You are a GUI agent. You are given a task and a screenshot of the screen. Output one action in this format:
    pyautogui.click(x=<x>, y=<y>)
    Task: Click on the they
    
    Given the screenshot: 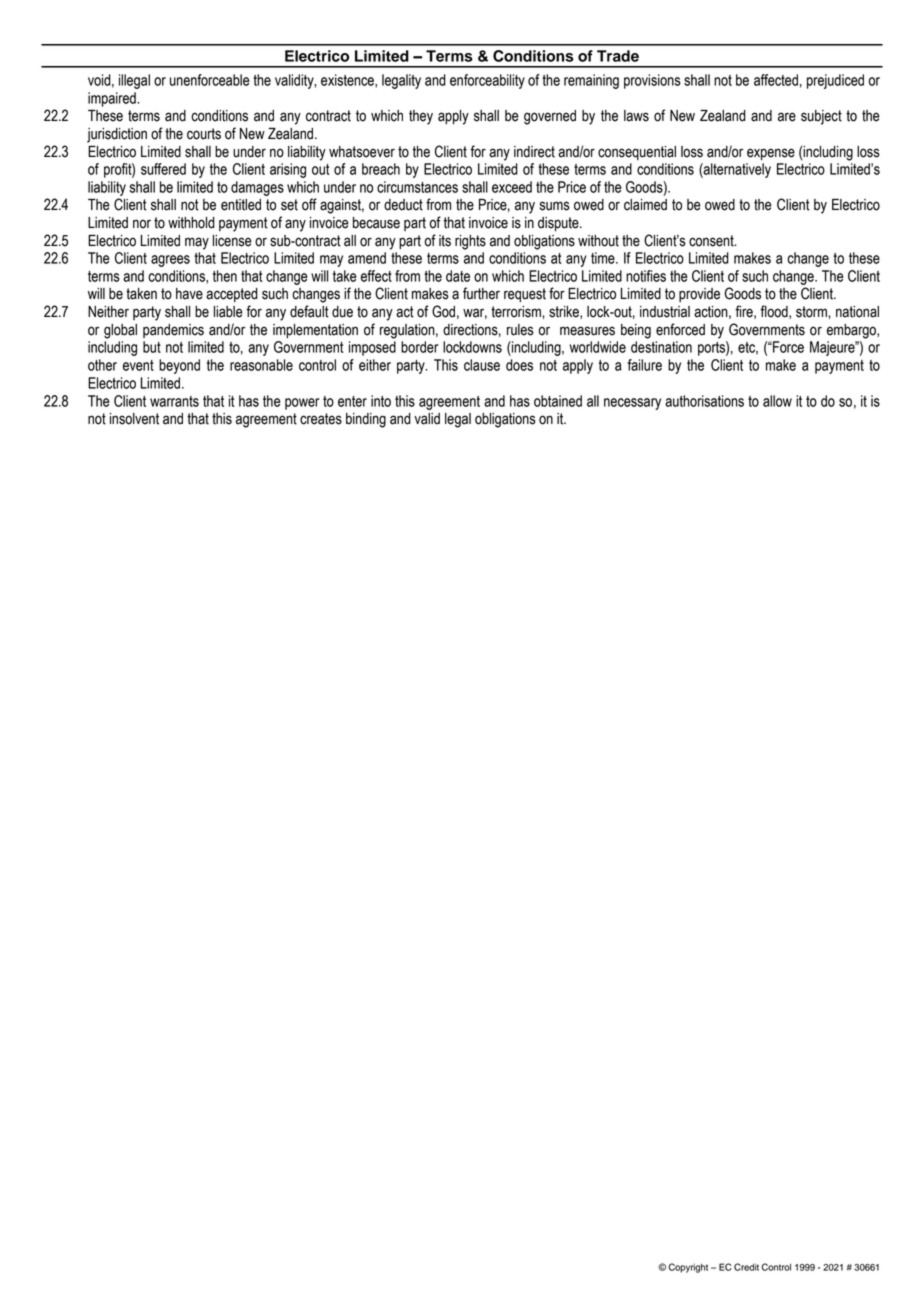 What is the action you would take?
    pyautogui.click(x=421, y=117)
